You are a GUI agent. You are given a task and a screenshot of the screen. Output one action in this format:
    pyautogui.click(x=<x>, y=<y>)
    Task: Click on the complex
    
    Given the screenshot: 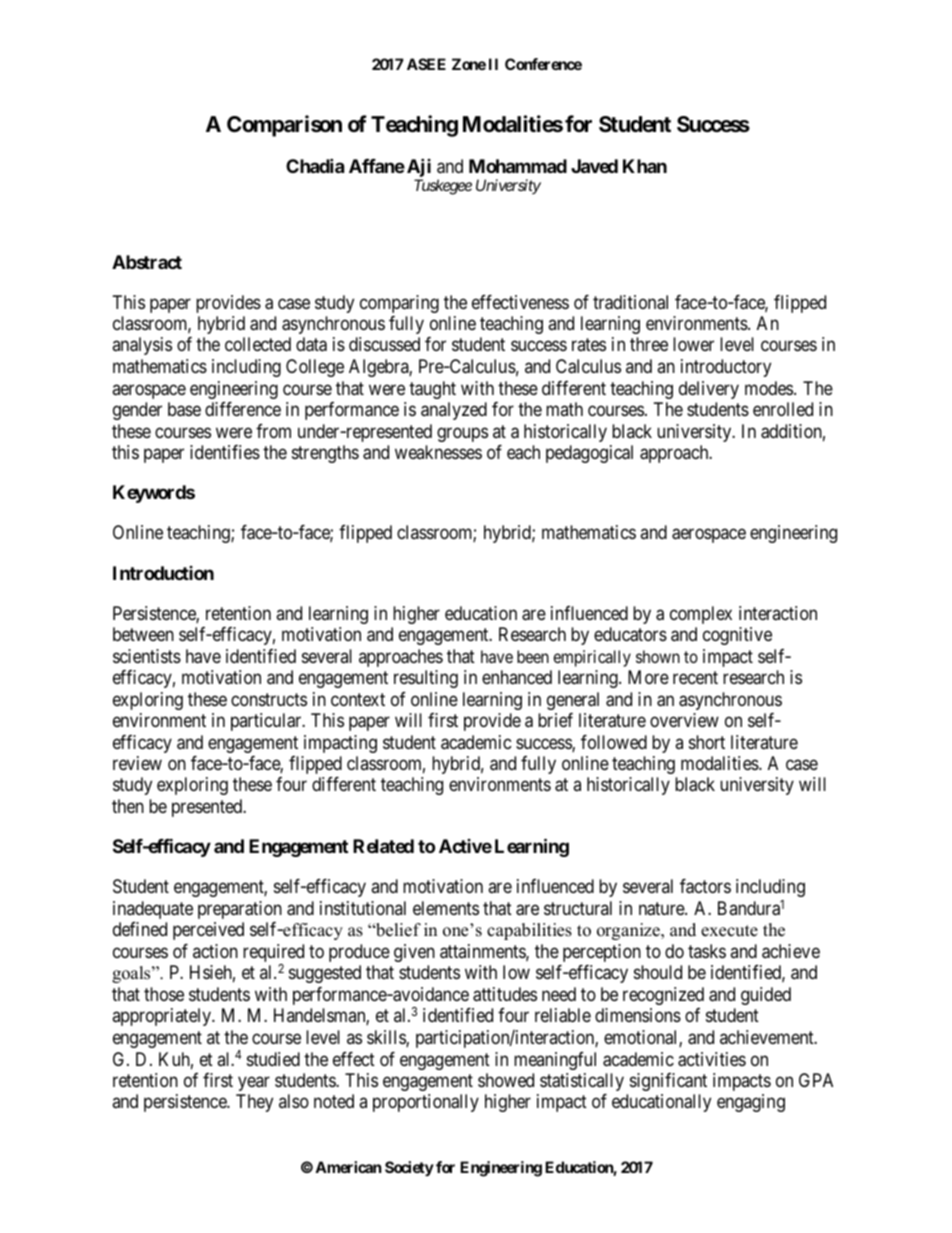 What is the action you would take?
    pyautogui.click(x=701, y=615)
